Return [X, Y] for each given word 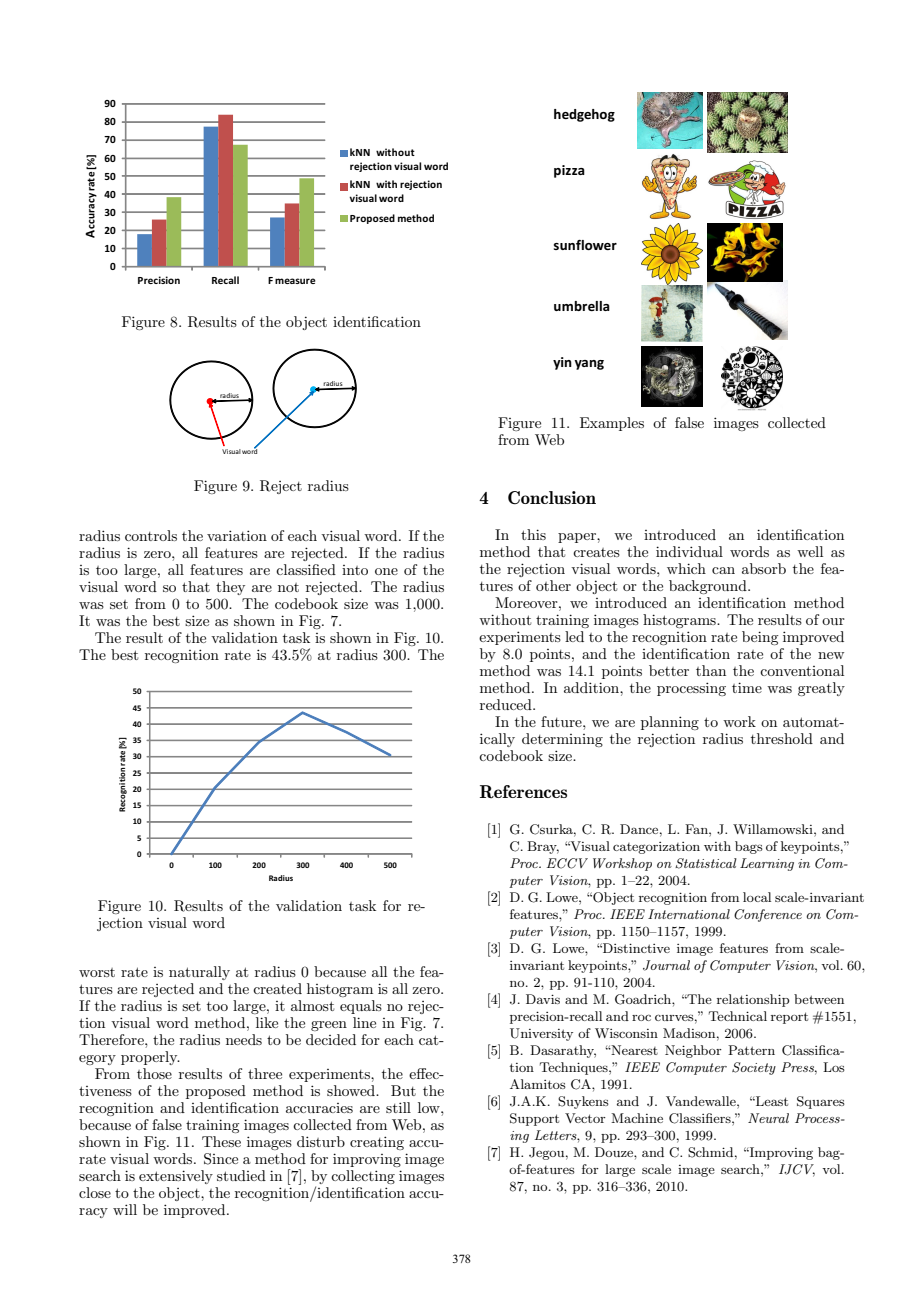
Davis [543, 999]
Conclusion [552, 497]
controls [151, 535]
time [747, 687]
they [230, 588]
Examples [612, 424]
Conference [768, 915]
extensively [176, 1177]
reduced [507, 704]
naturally [199, 973]
